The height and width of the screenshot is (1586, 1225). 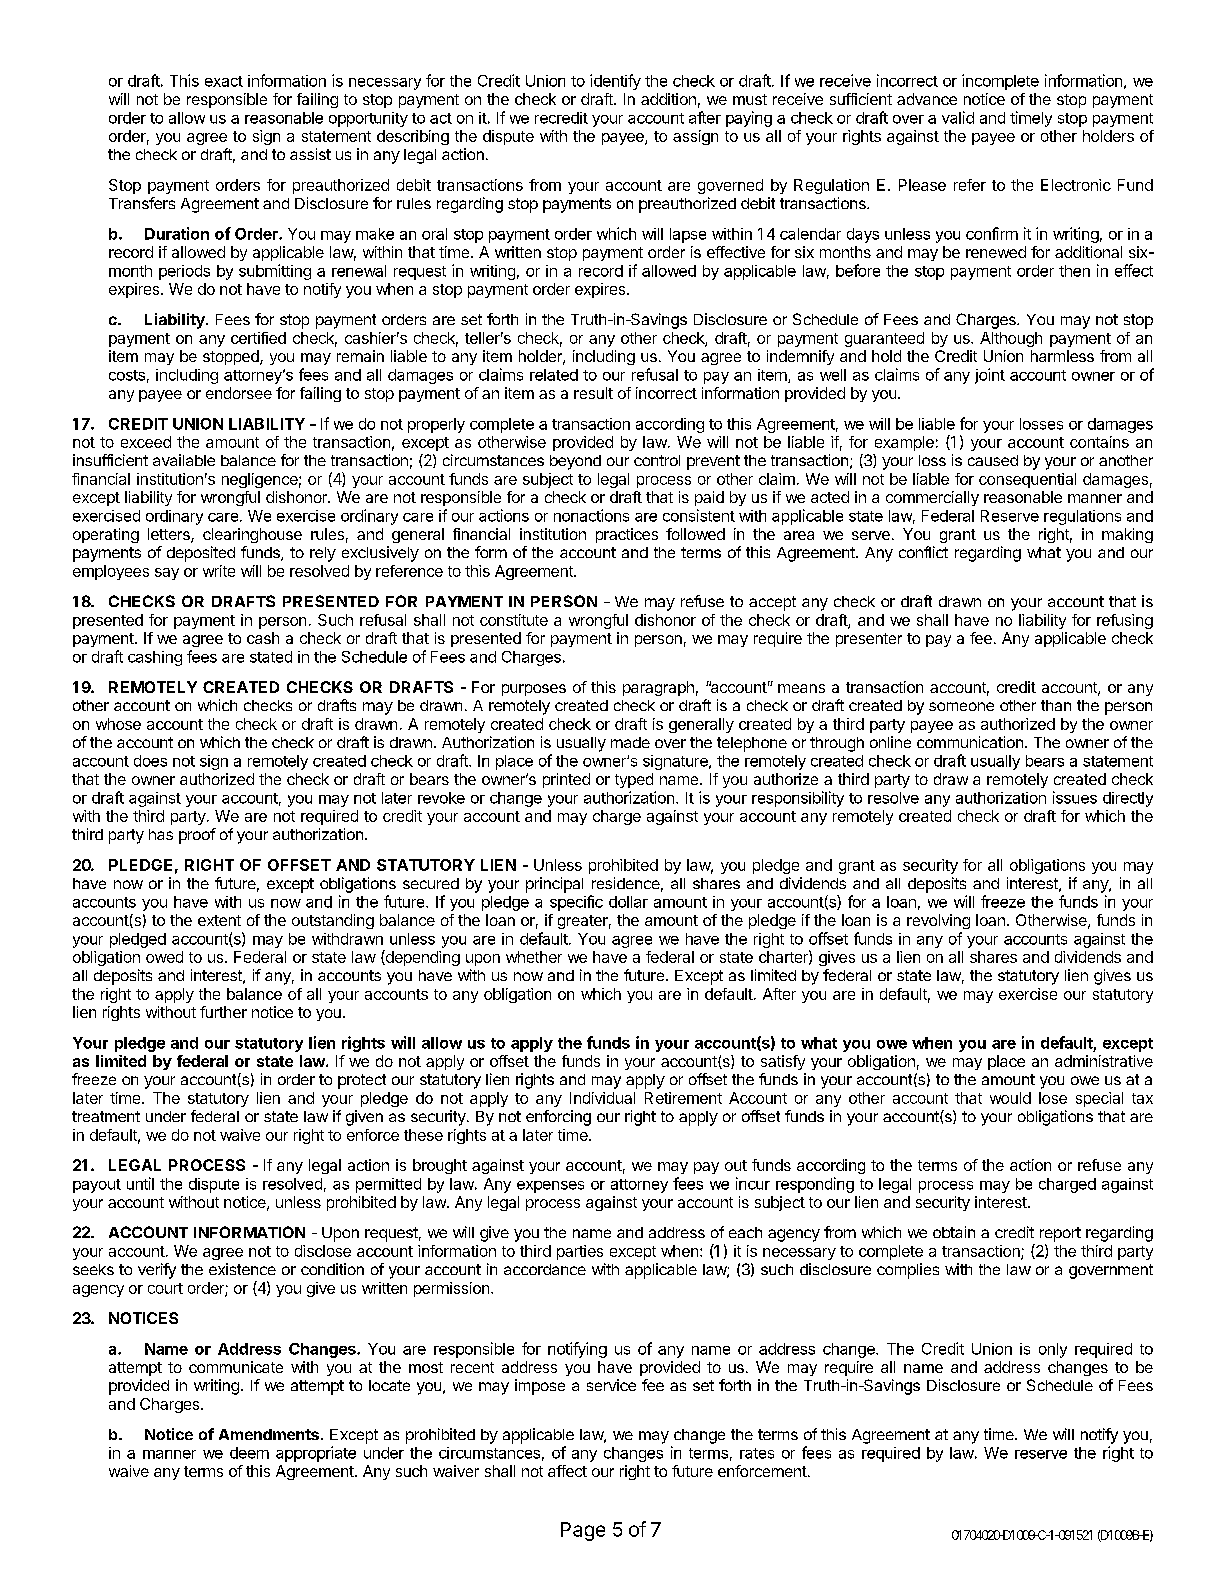 I want to click on deem, so click(x=249, y=1453).
